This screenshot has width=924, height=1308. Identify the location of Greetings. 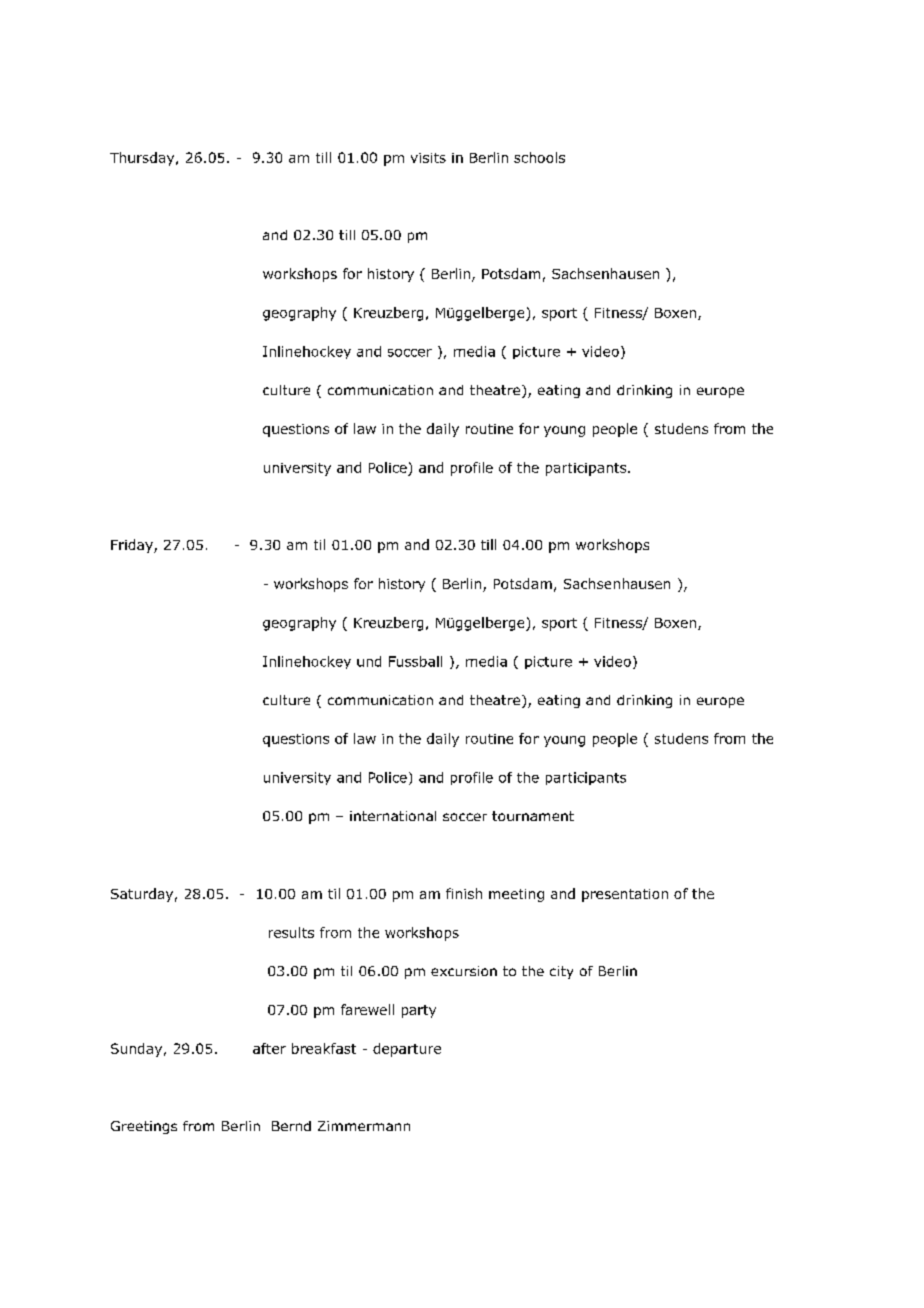
(144, 1127).
